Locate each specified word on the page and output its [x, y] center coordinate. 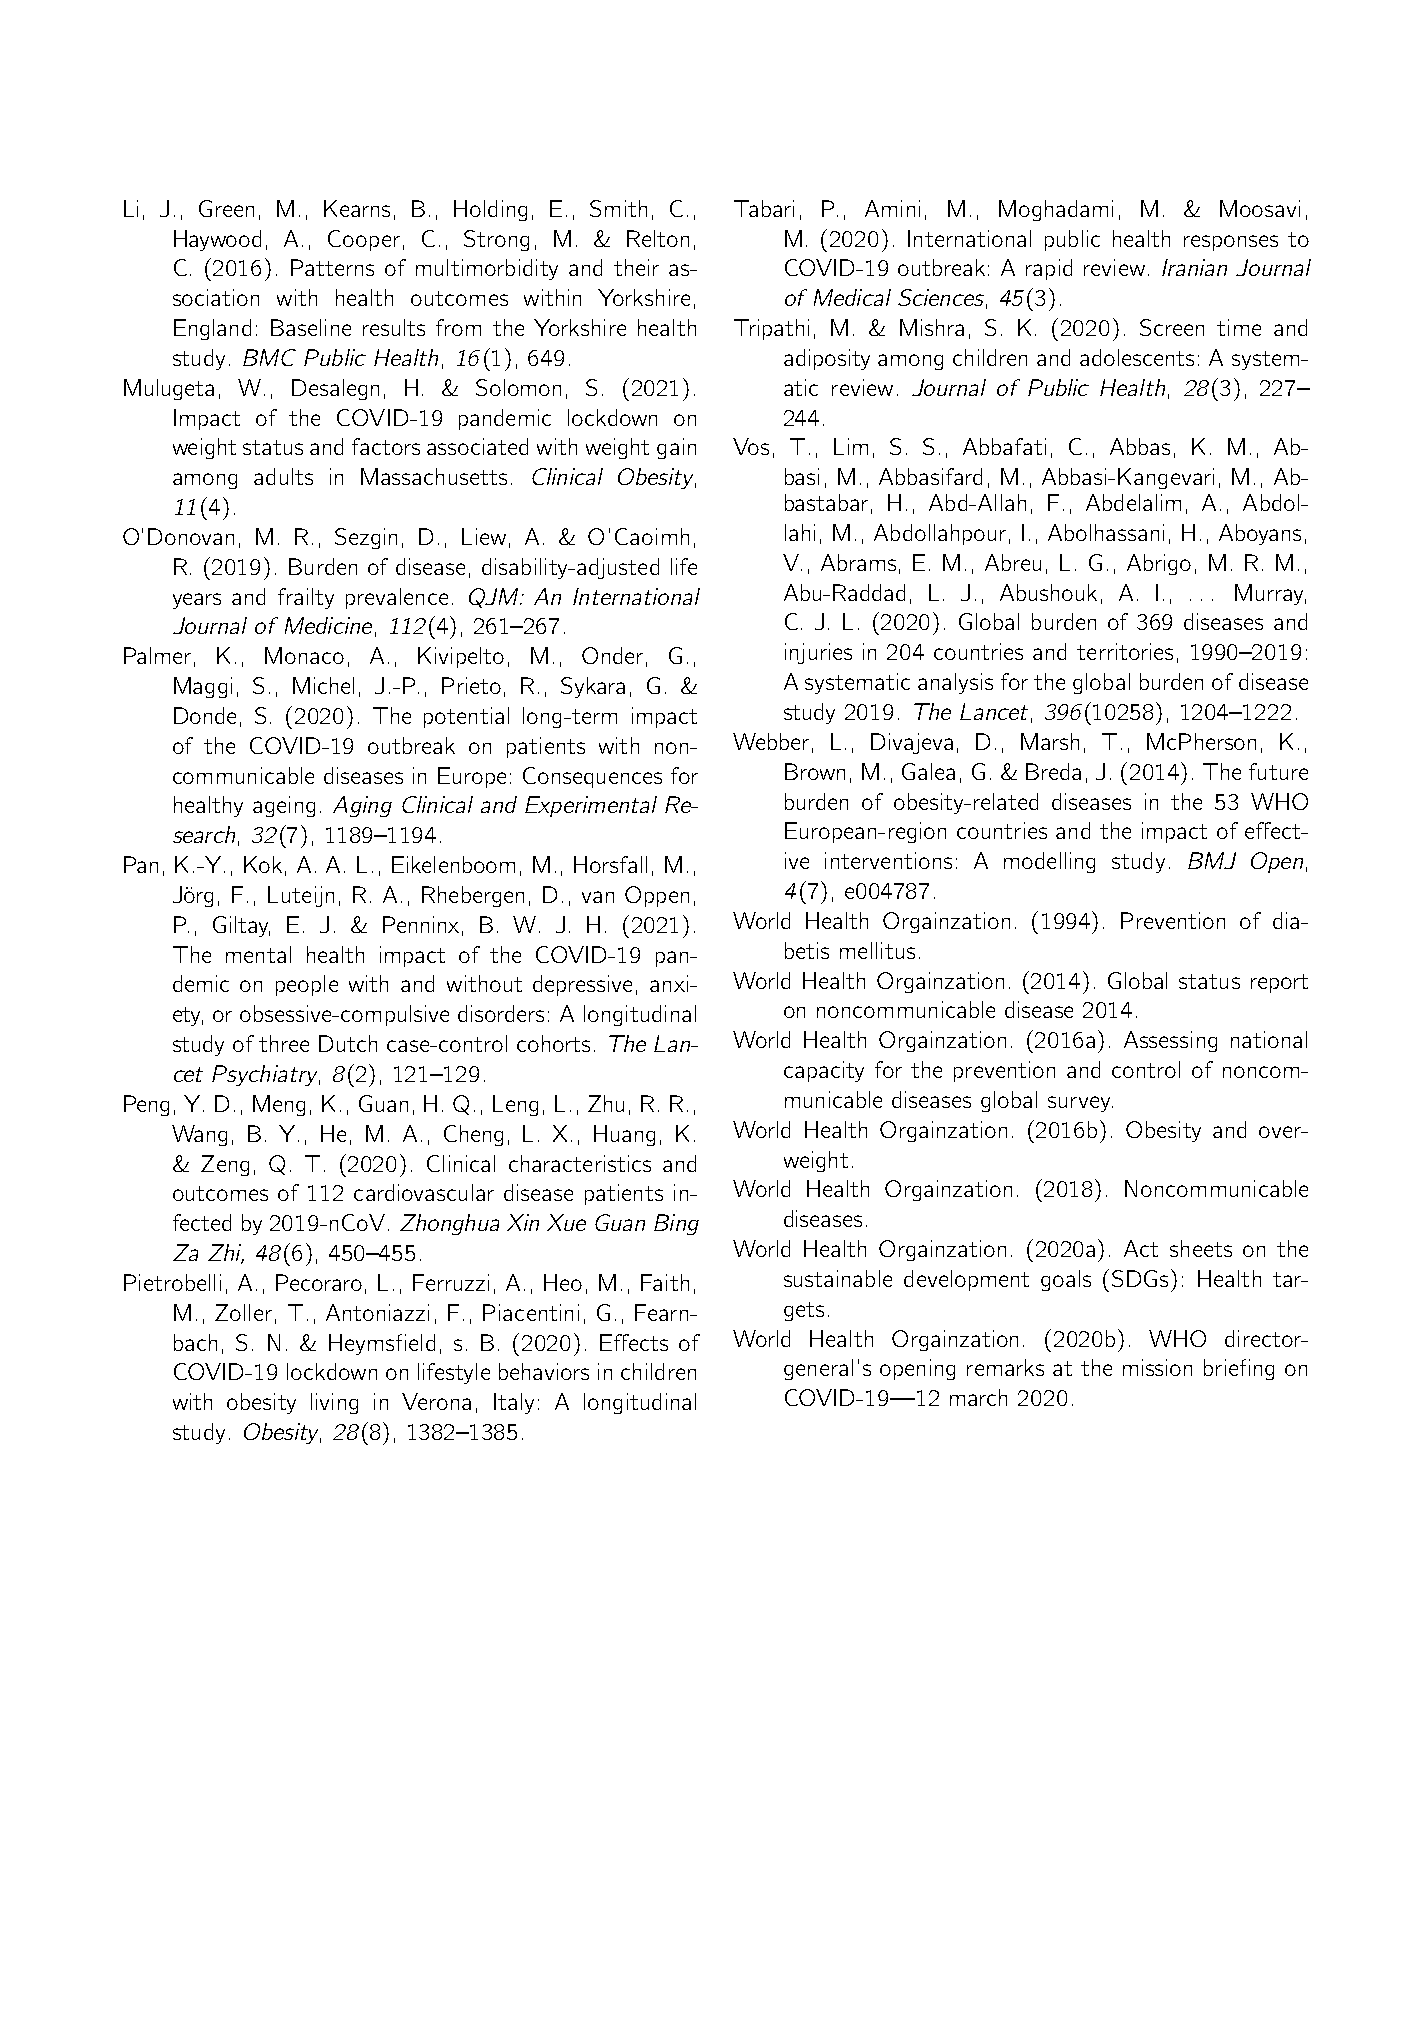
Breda [1053, 771]
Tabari [764, 208]
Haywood [217, 240]
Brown [815, 771]
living [334, 1403]
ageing [284, 806]
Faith [665, 1282]
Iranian [1194, 267]
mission [1157, 1367]
